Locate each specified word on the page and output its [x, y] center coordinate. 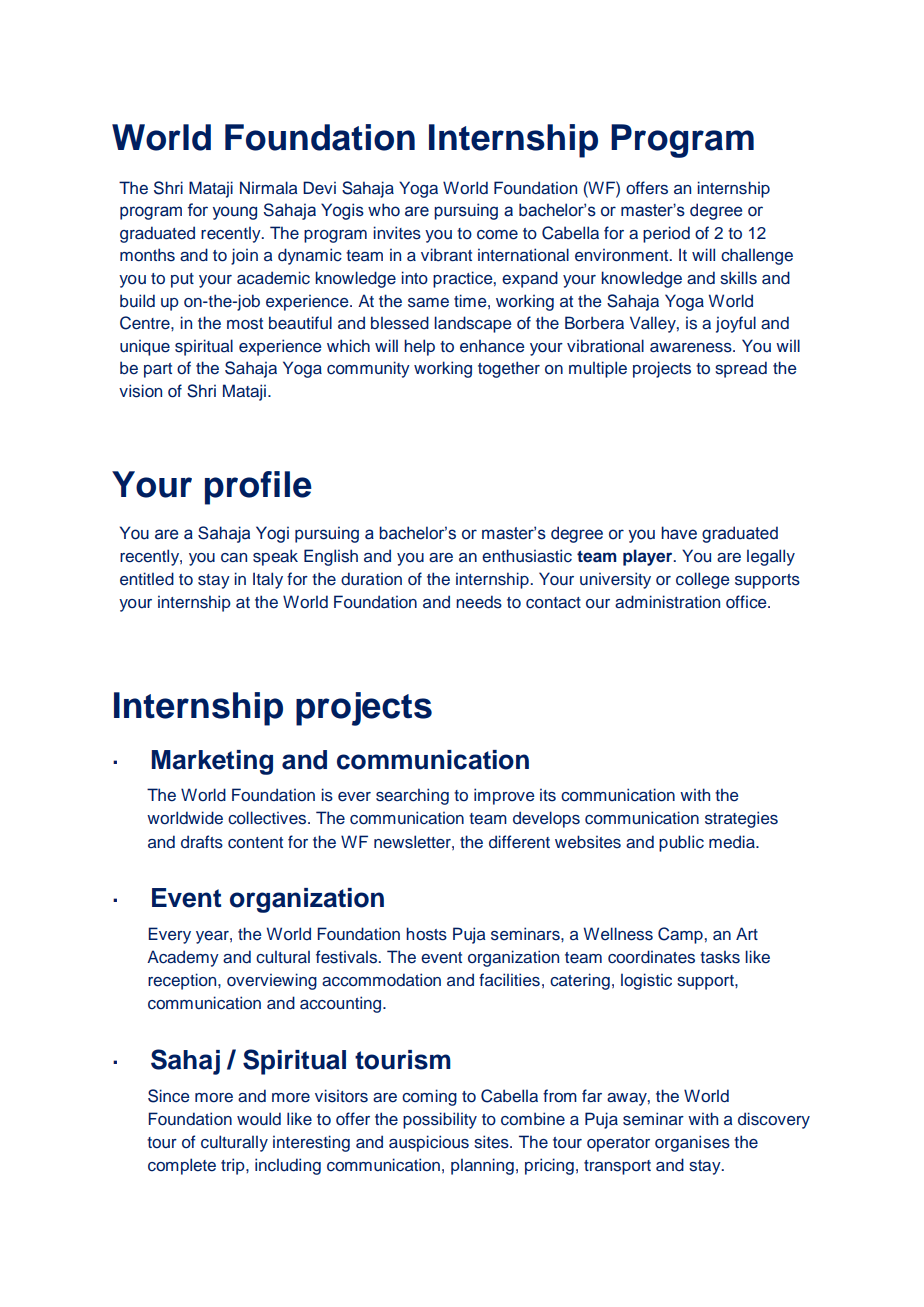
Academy [183, 958]
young [235, 213]
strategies [741, 819]
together [509, 369]
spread [741, 369]
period [666, 234]
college [703, 580]
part [158, 370]
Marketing [212, 762]
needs [479, 602]
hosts [426, 934]
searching [412, 796]
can [234, 557]
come [497, 235]
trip [234, 1166]
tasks [720, 957]
